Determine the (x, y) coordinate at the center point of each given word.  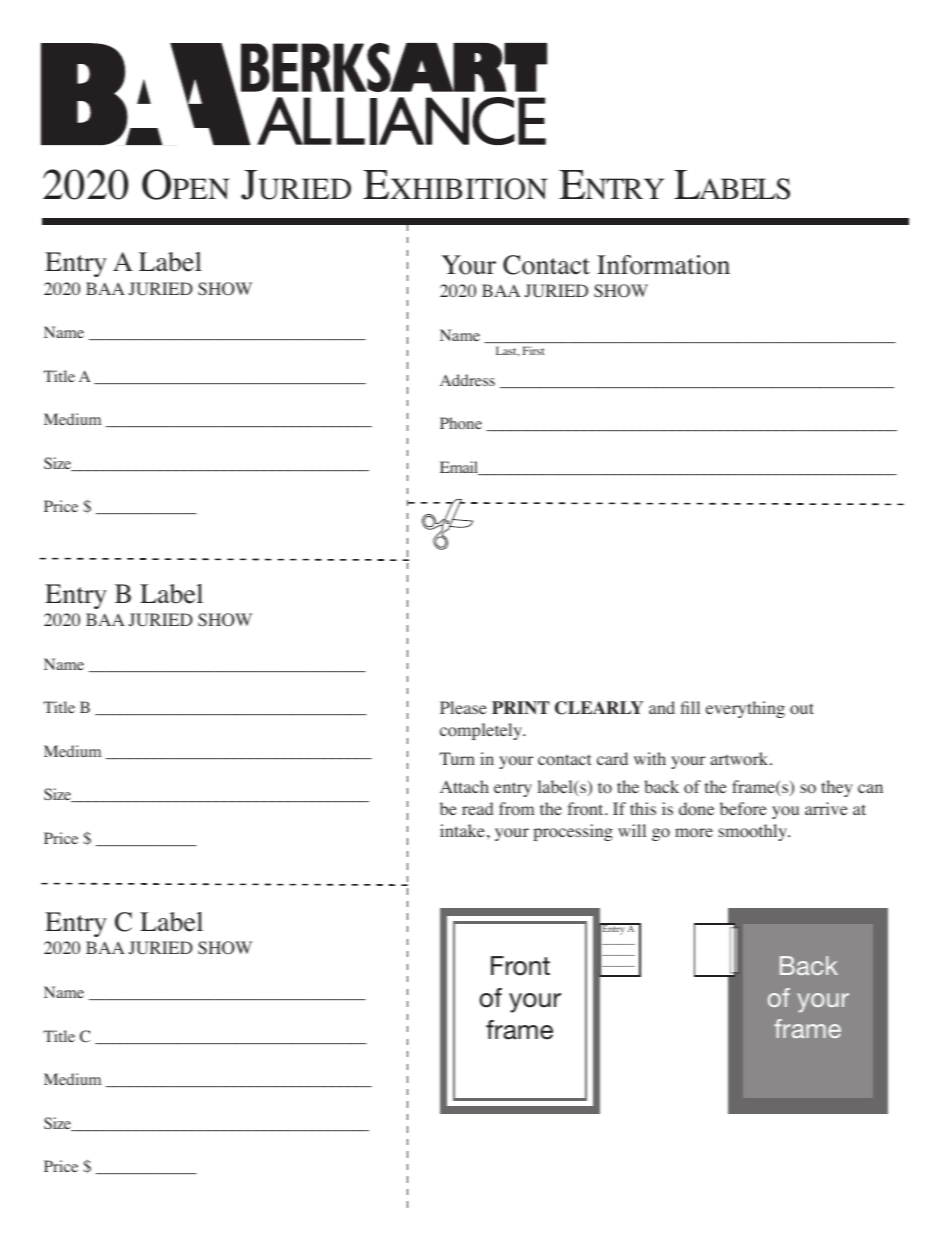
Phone (461, 423)
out (802, 709)
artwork (740, 759)
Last (507, 351)
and (662, 707)
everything (745, 709)
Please (463, 707)
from (516, 809)
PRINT (521, 708)
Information (663, 265)
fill (690, 707)
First (533, 351)
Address (467, 380)
